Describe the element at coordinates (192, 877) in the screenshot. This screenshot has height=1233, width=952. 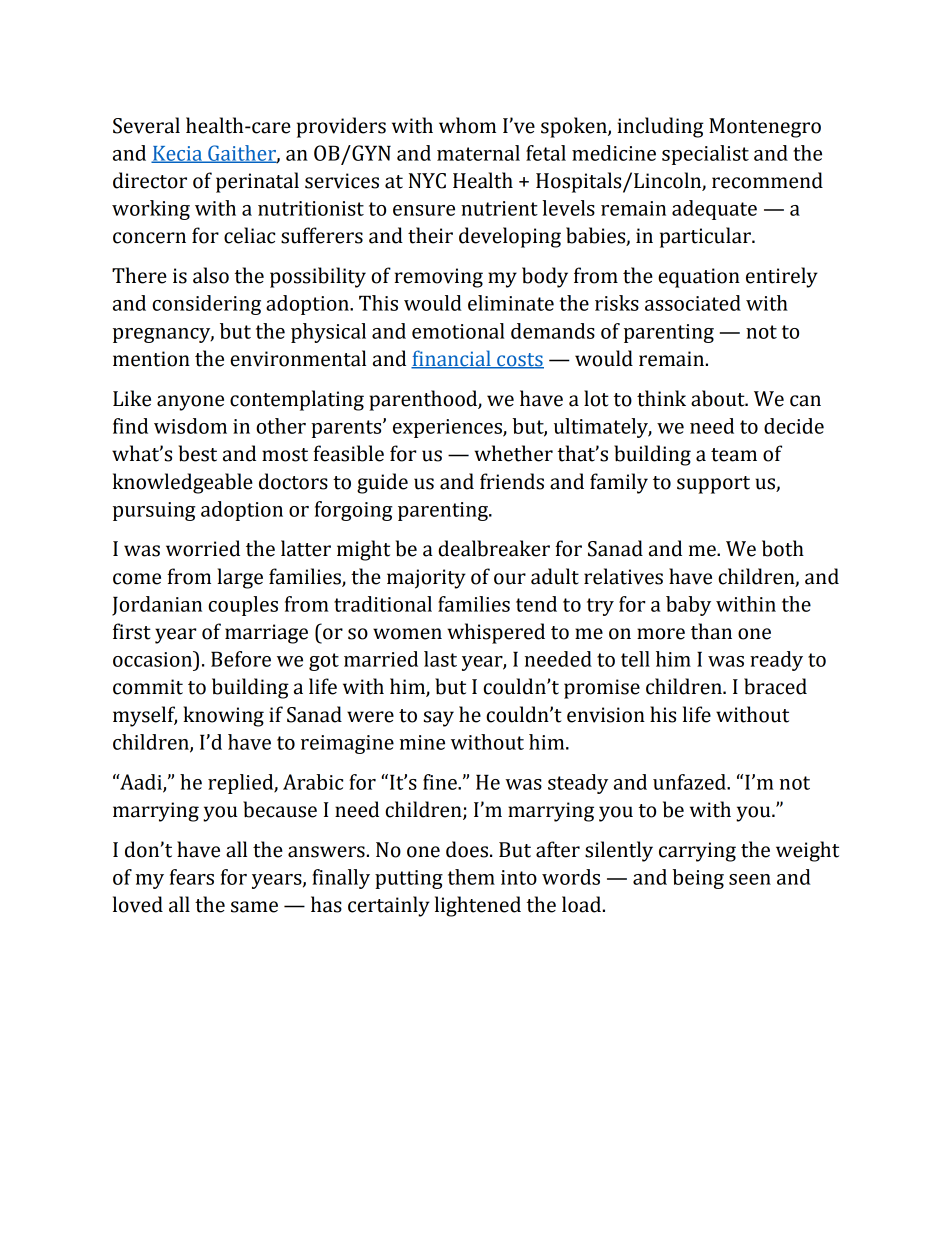
I see `fears` at that location.
